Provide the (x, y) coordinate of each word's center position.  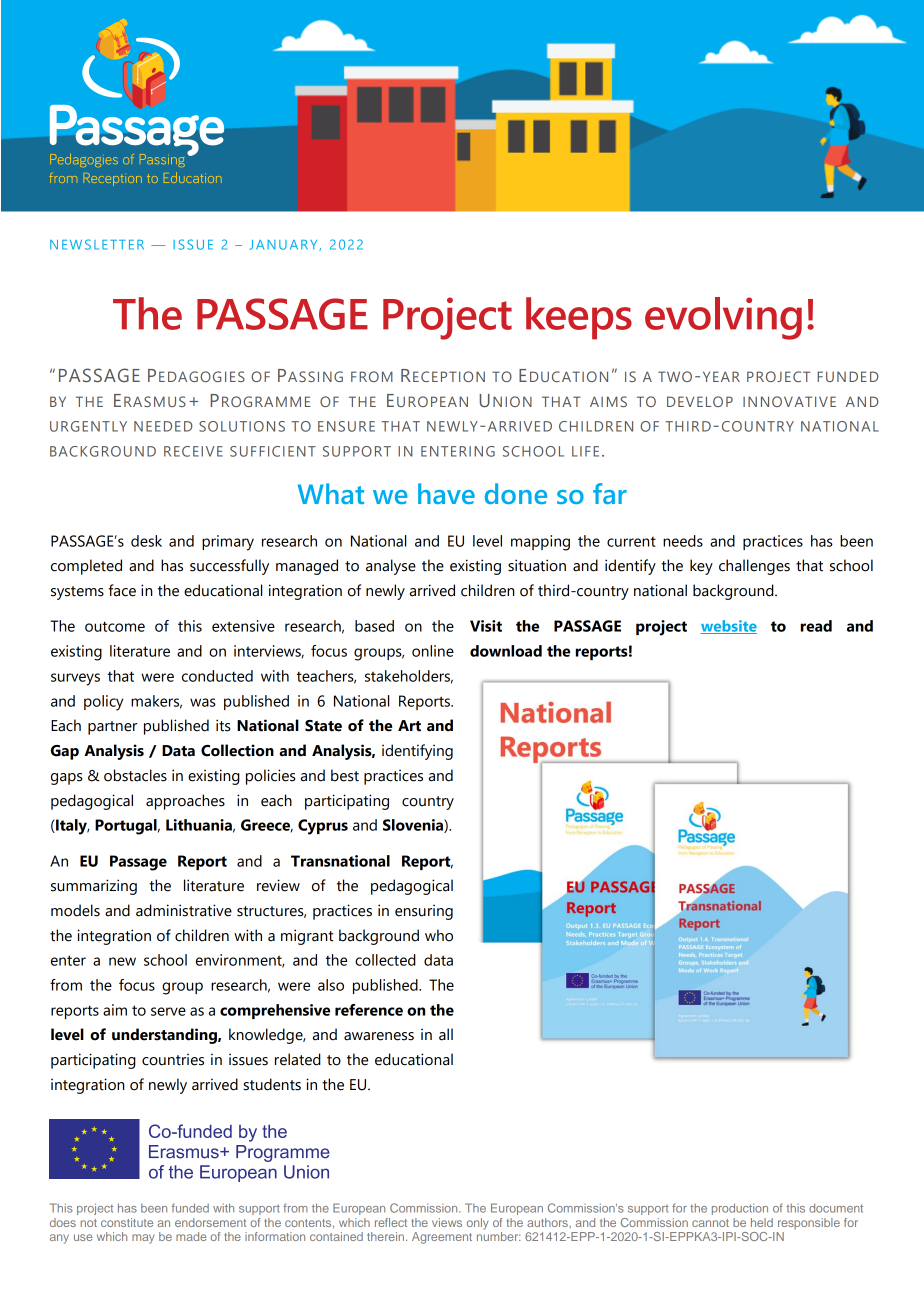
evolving (723, 318)
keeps (579, 318)
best (345, 775)
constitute (127, 1222)
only (478, 1224)
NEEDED (163, 426)
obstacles (135, 775)
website (728, 627)
